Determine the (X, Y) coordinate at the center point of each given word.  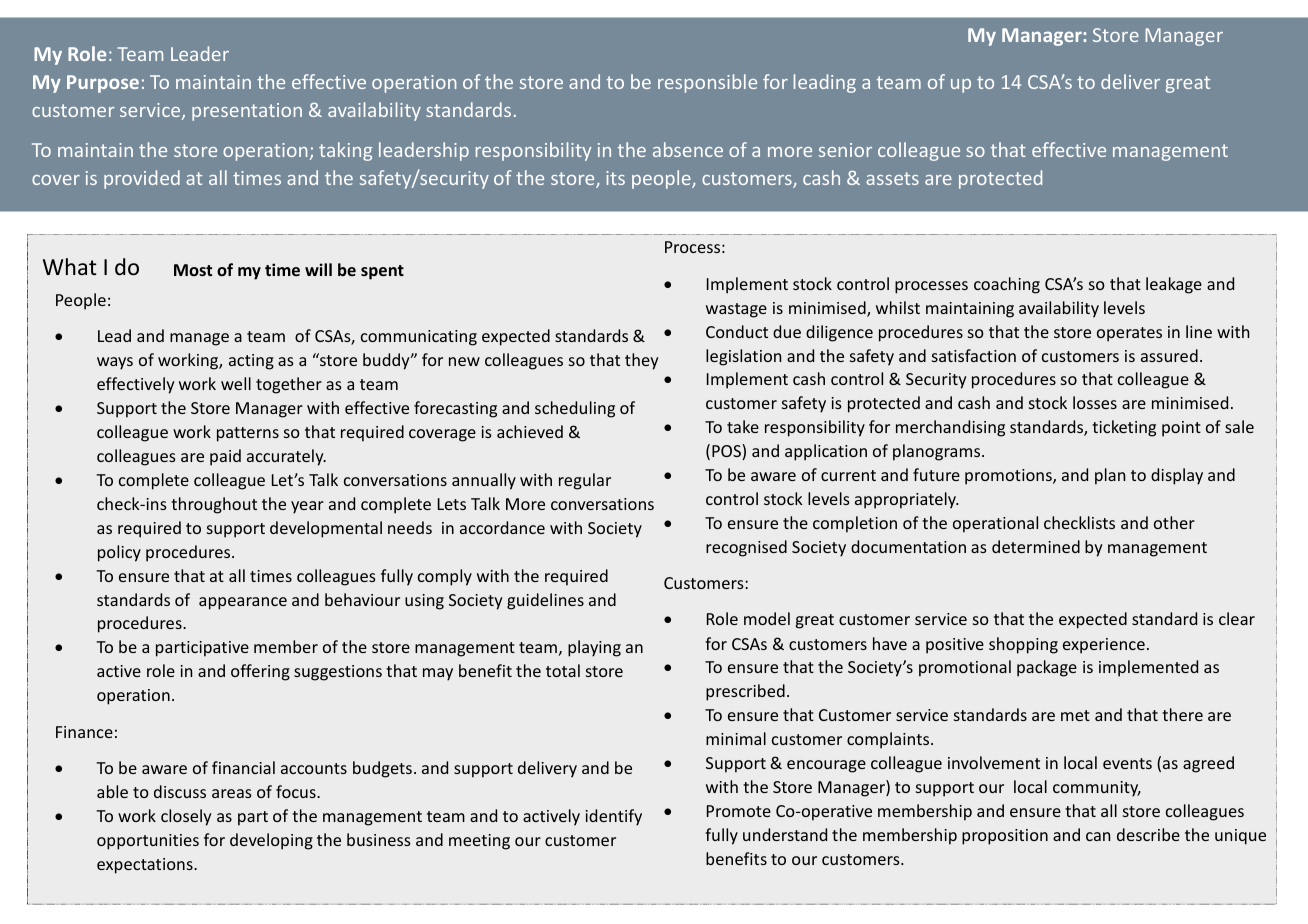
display (1177, 476)
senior (845, 150)
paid (225, 457)
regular (585, 481)
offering (260, 672)
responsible (707, 83)
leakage (1174, 285)
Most (193, 270)
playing (594, 648)
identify (613, 817)
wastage (736, 310)
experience (1104, 646)
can (1098, 836)
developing (271, 841)
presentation (247, 112)
